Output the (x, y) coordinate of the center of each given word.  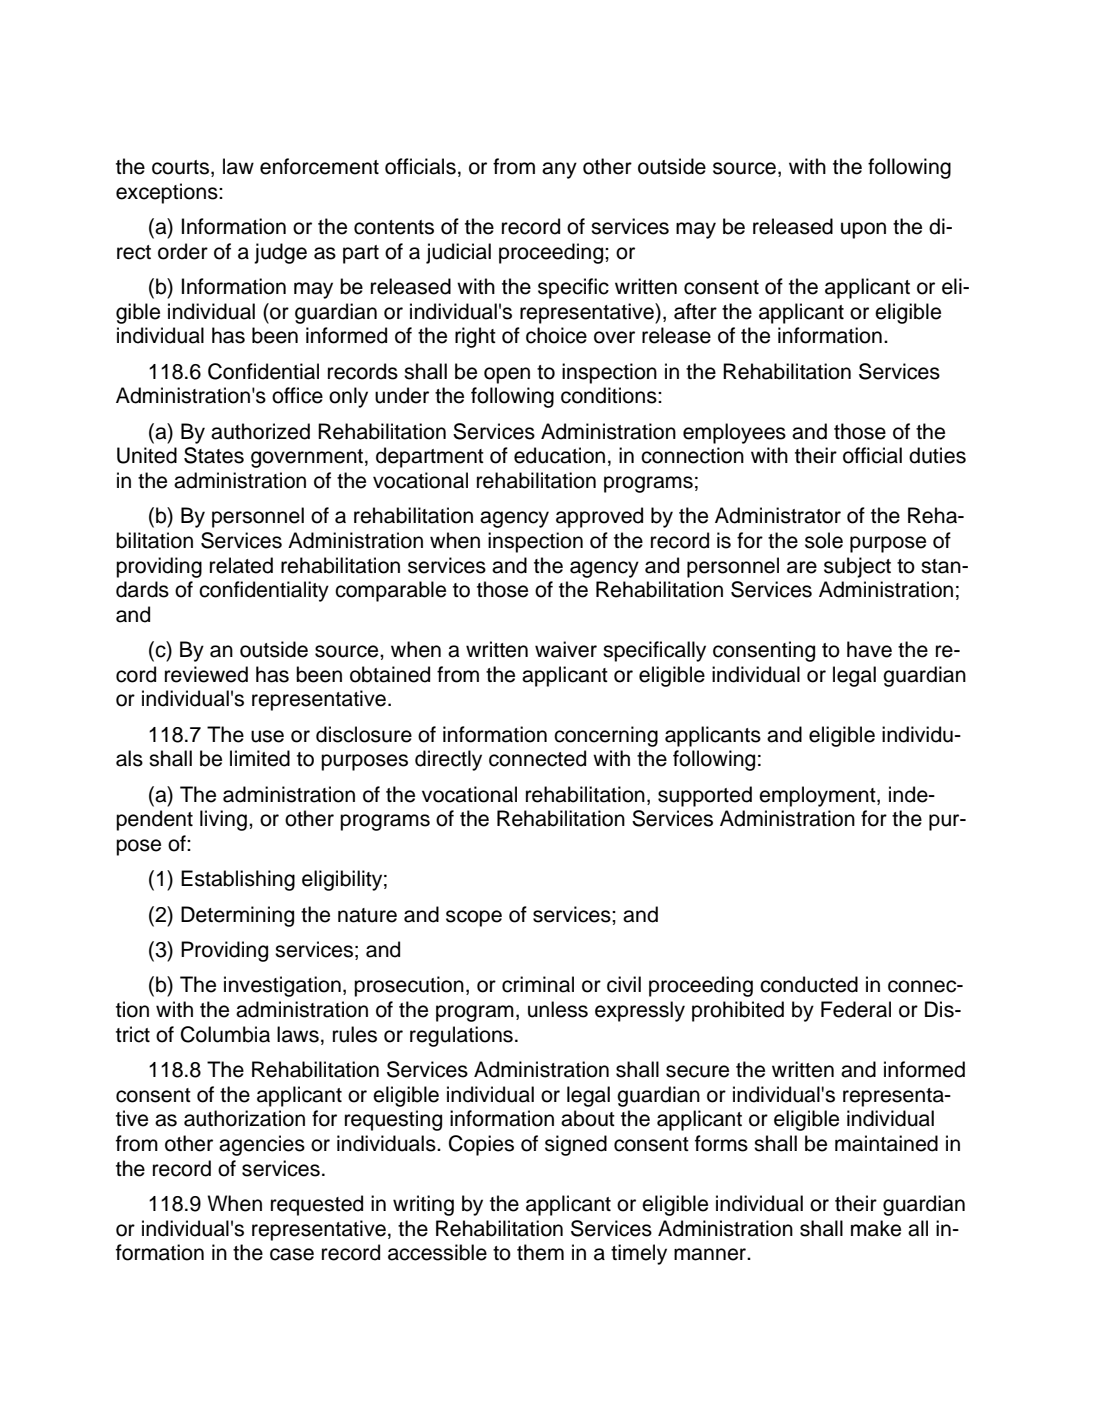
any (559, 170)
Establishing (238, 880)
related (241, 565)
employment (818, 796)
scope (474, 918)
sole (824, 540)
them (540, 1252)
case (292, 1254)
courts (180, 167)
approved (599, 517)
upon (863, 230)
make (876, 1228)
